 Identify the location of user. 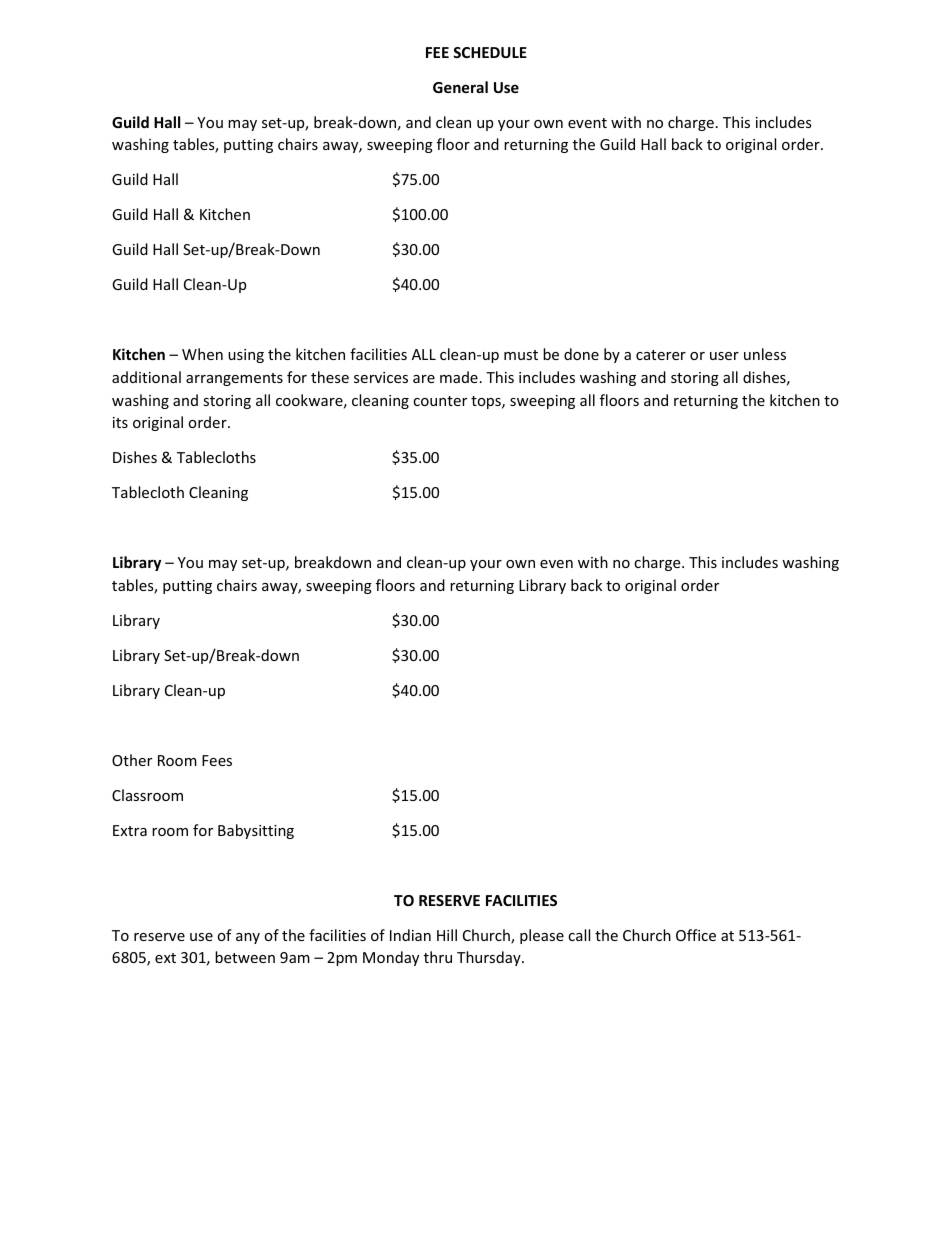
(724, 356).
